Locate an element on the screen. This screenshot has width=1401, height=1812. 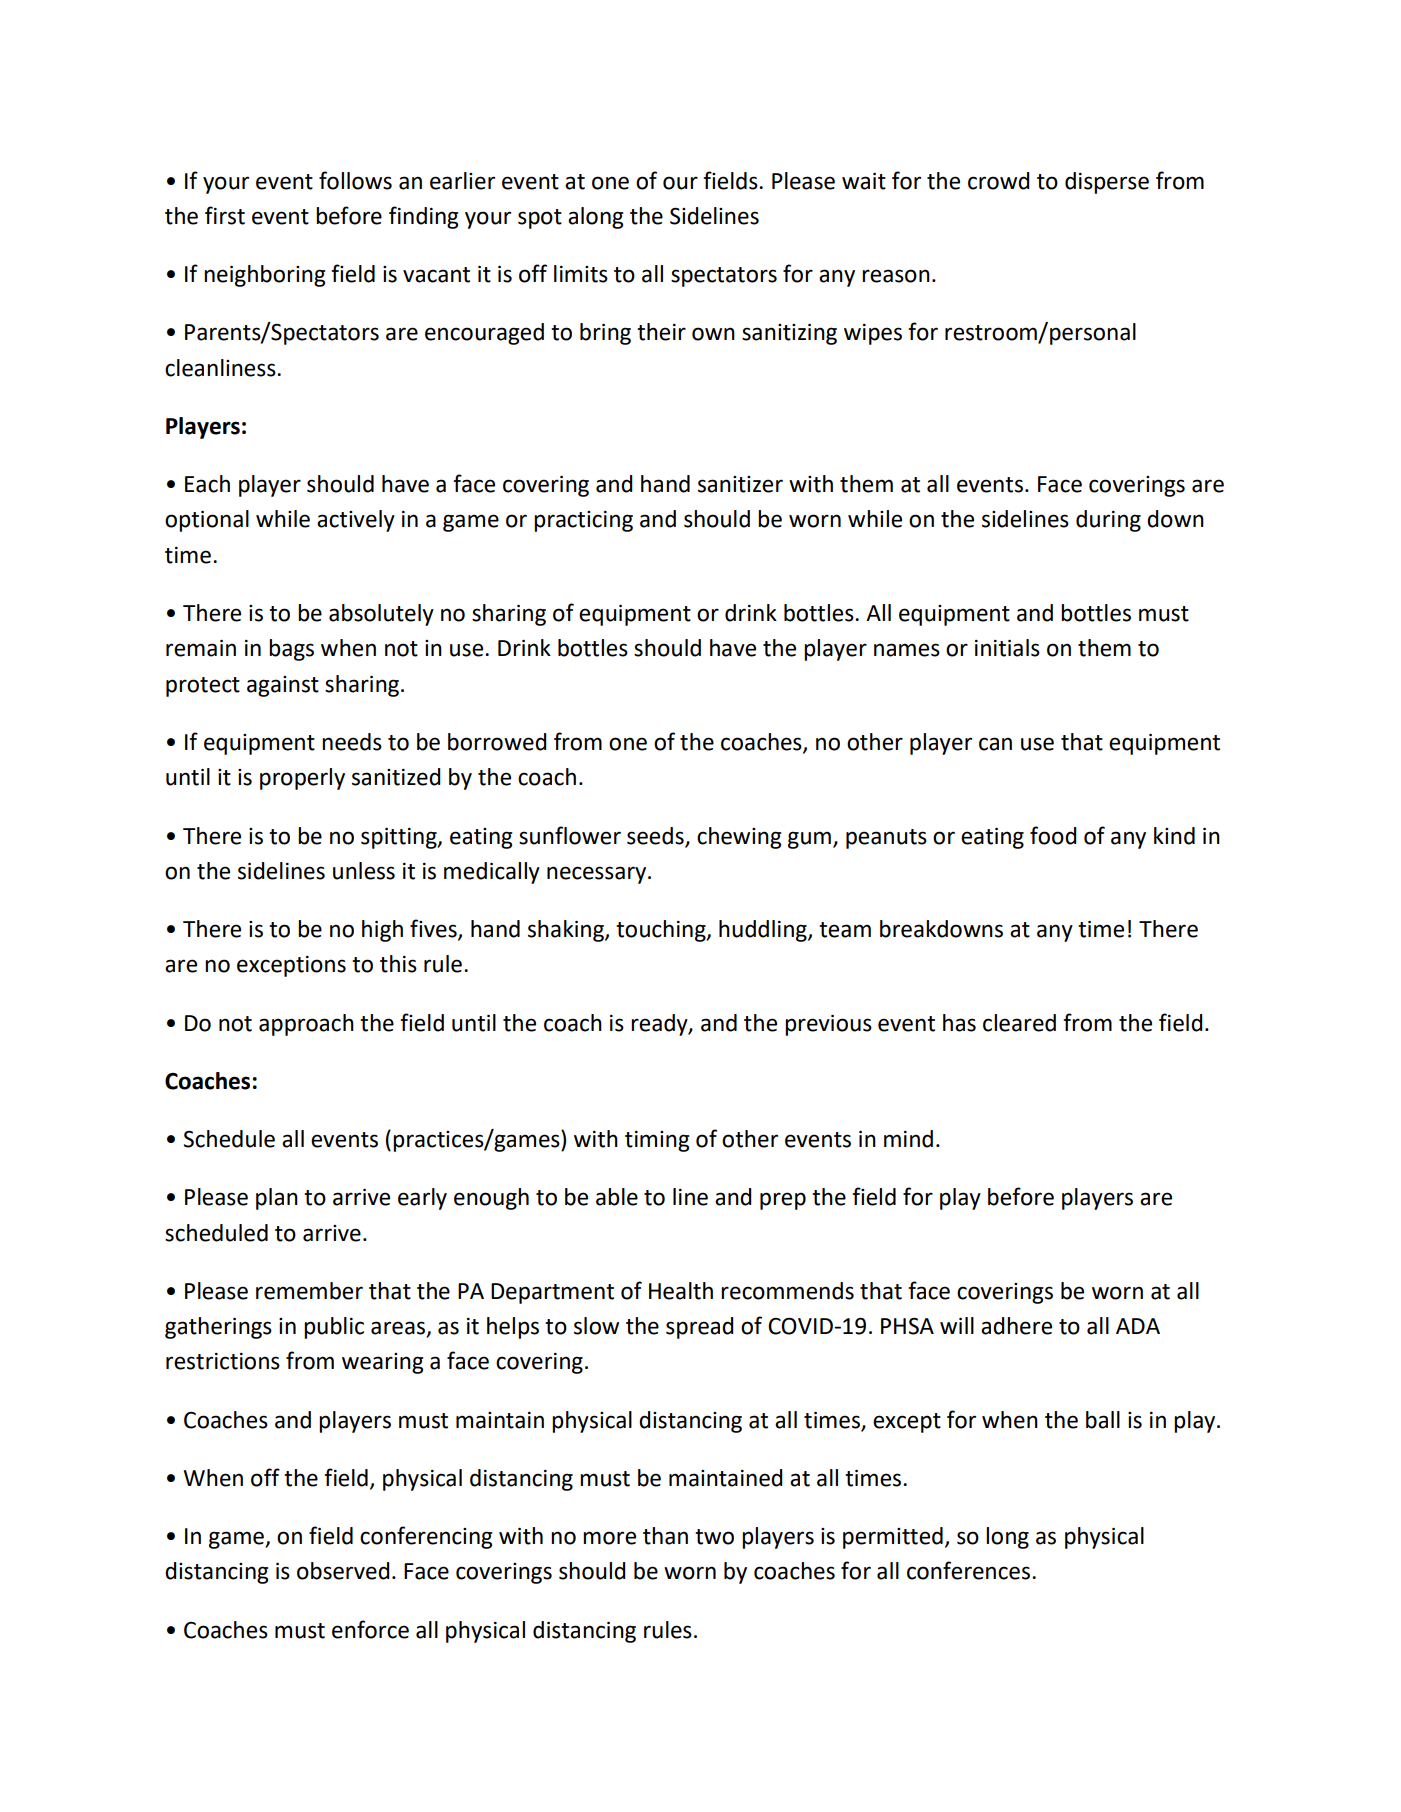
than is located at coordinates (665, 1536).
